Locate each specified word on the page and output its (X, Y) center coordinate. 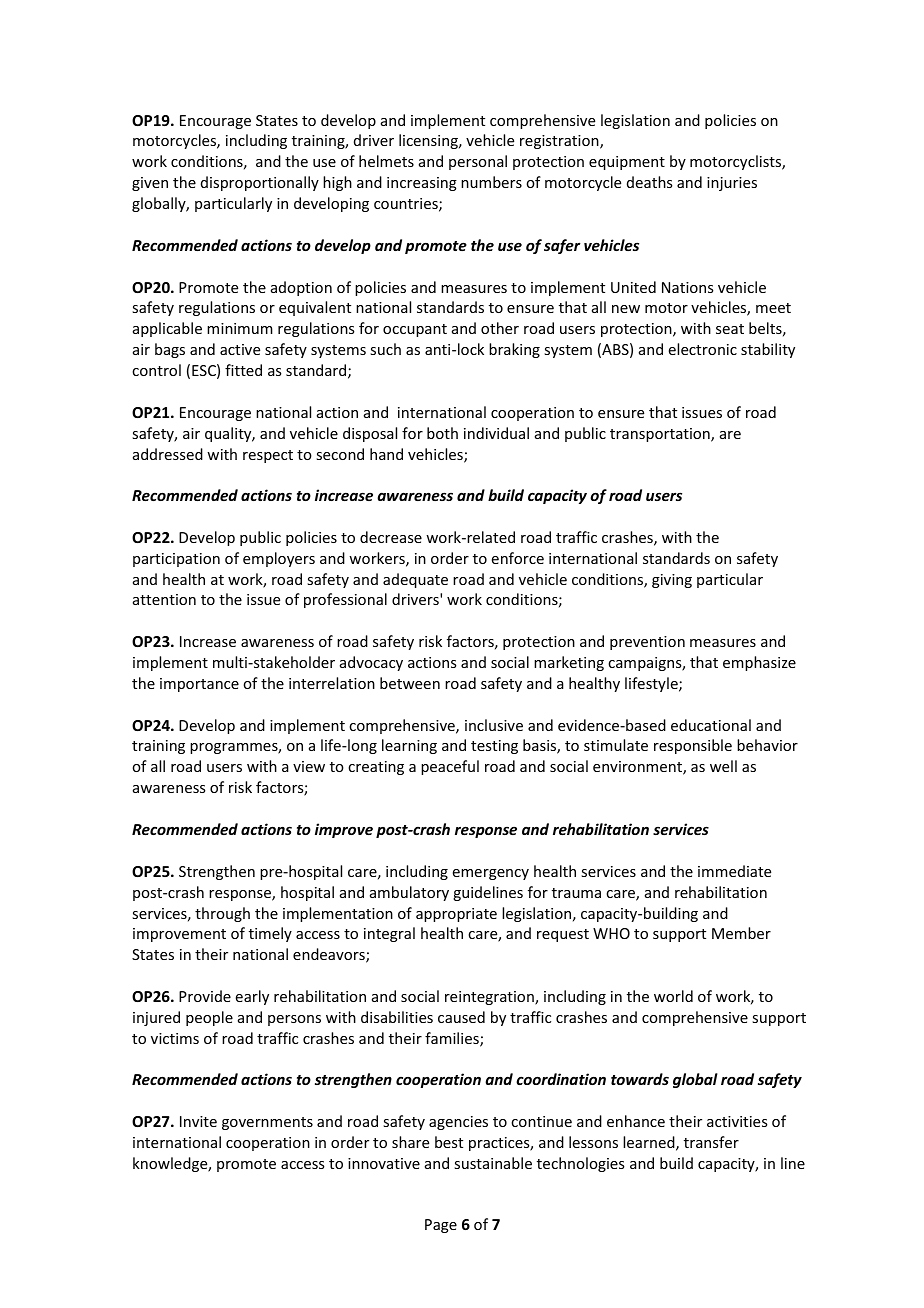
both (442, 433)
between (410, 683)
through (222, 914)
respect (268, 456)
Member (741, 933)
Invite (198, 1121)
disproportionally (260, 183)
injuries (732, 184)
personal (478, 162)
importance (199, 685)
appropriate (456, 915)
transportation (661, 435)
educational (711, 725)
